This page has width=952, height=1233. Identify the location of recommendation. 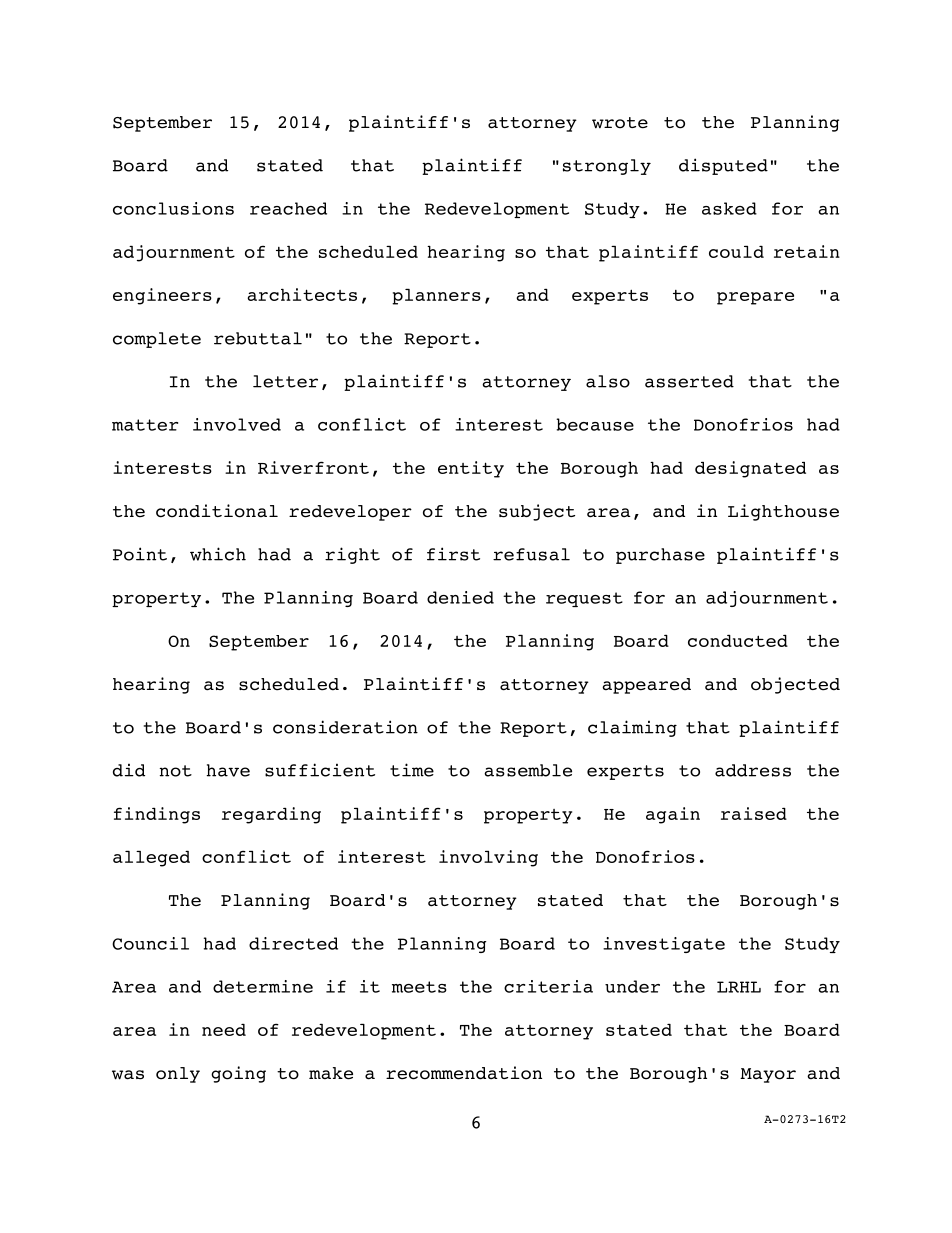
(464, 1073).
